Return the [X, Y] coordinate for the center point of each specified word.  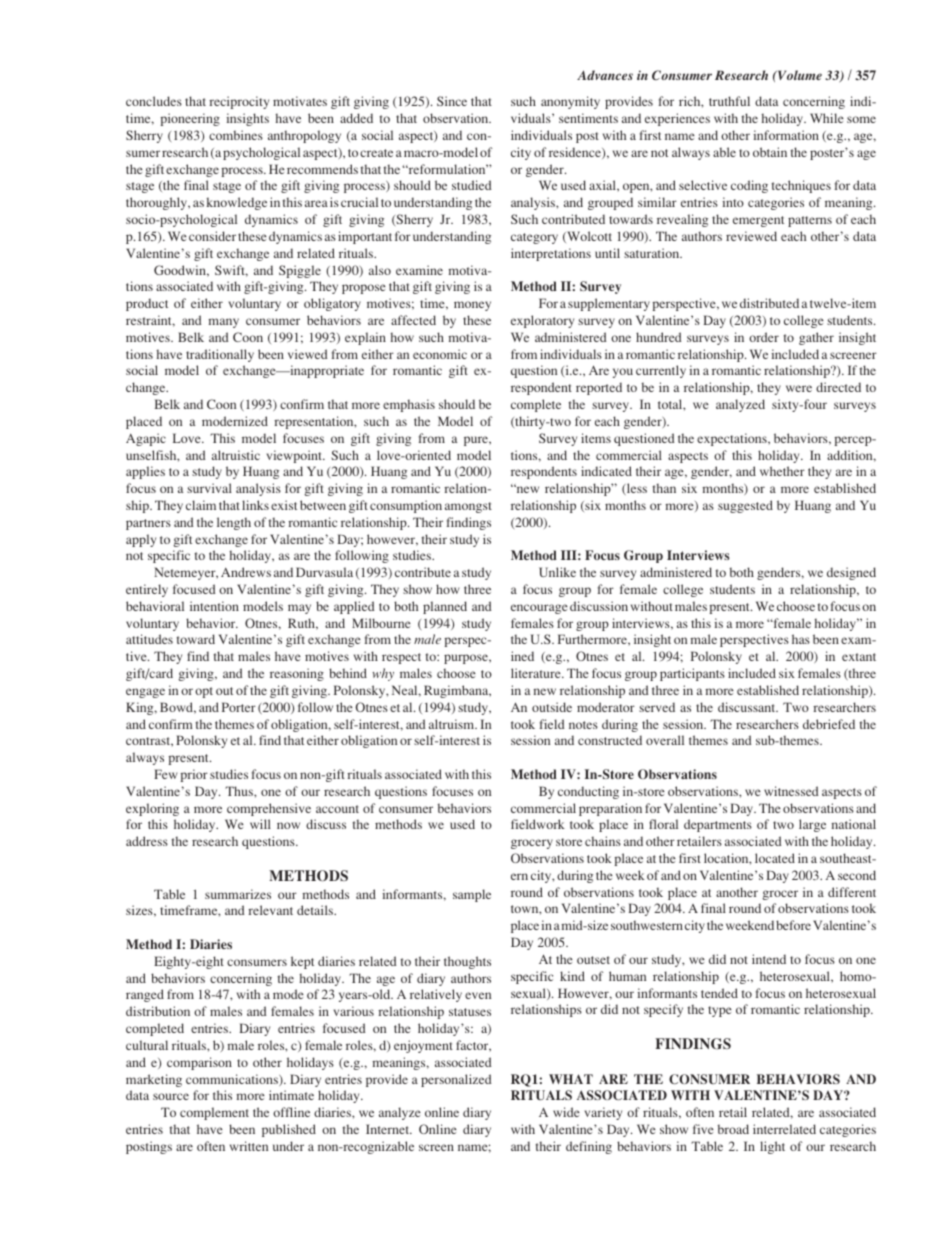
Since [452, 101]
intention [214, 606]
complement [214, 1113]
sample [472, 895]
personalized [456, 1080]
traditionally [220, 355]
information [786, 135]
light [772, 1147]
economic [440, 354]
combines [236, 135]
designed [851, 573]
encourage [539, 609]
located [775, 858]
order [764, 337]
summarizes [238, 894]
